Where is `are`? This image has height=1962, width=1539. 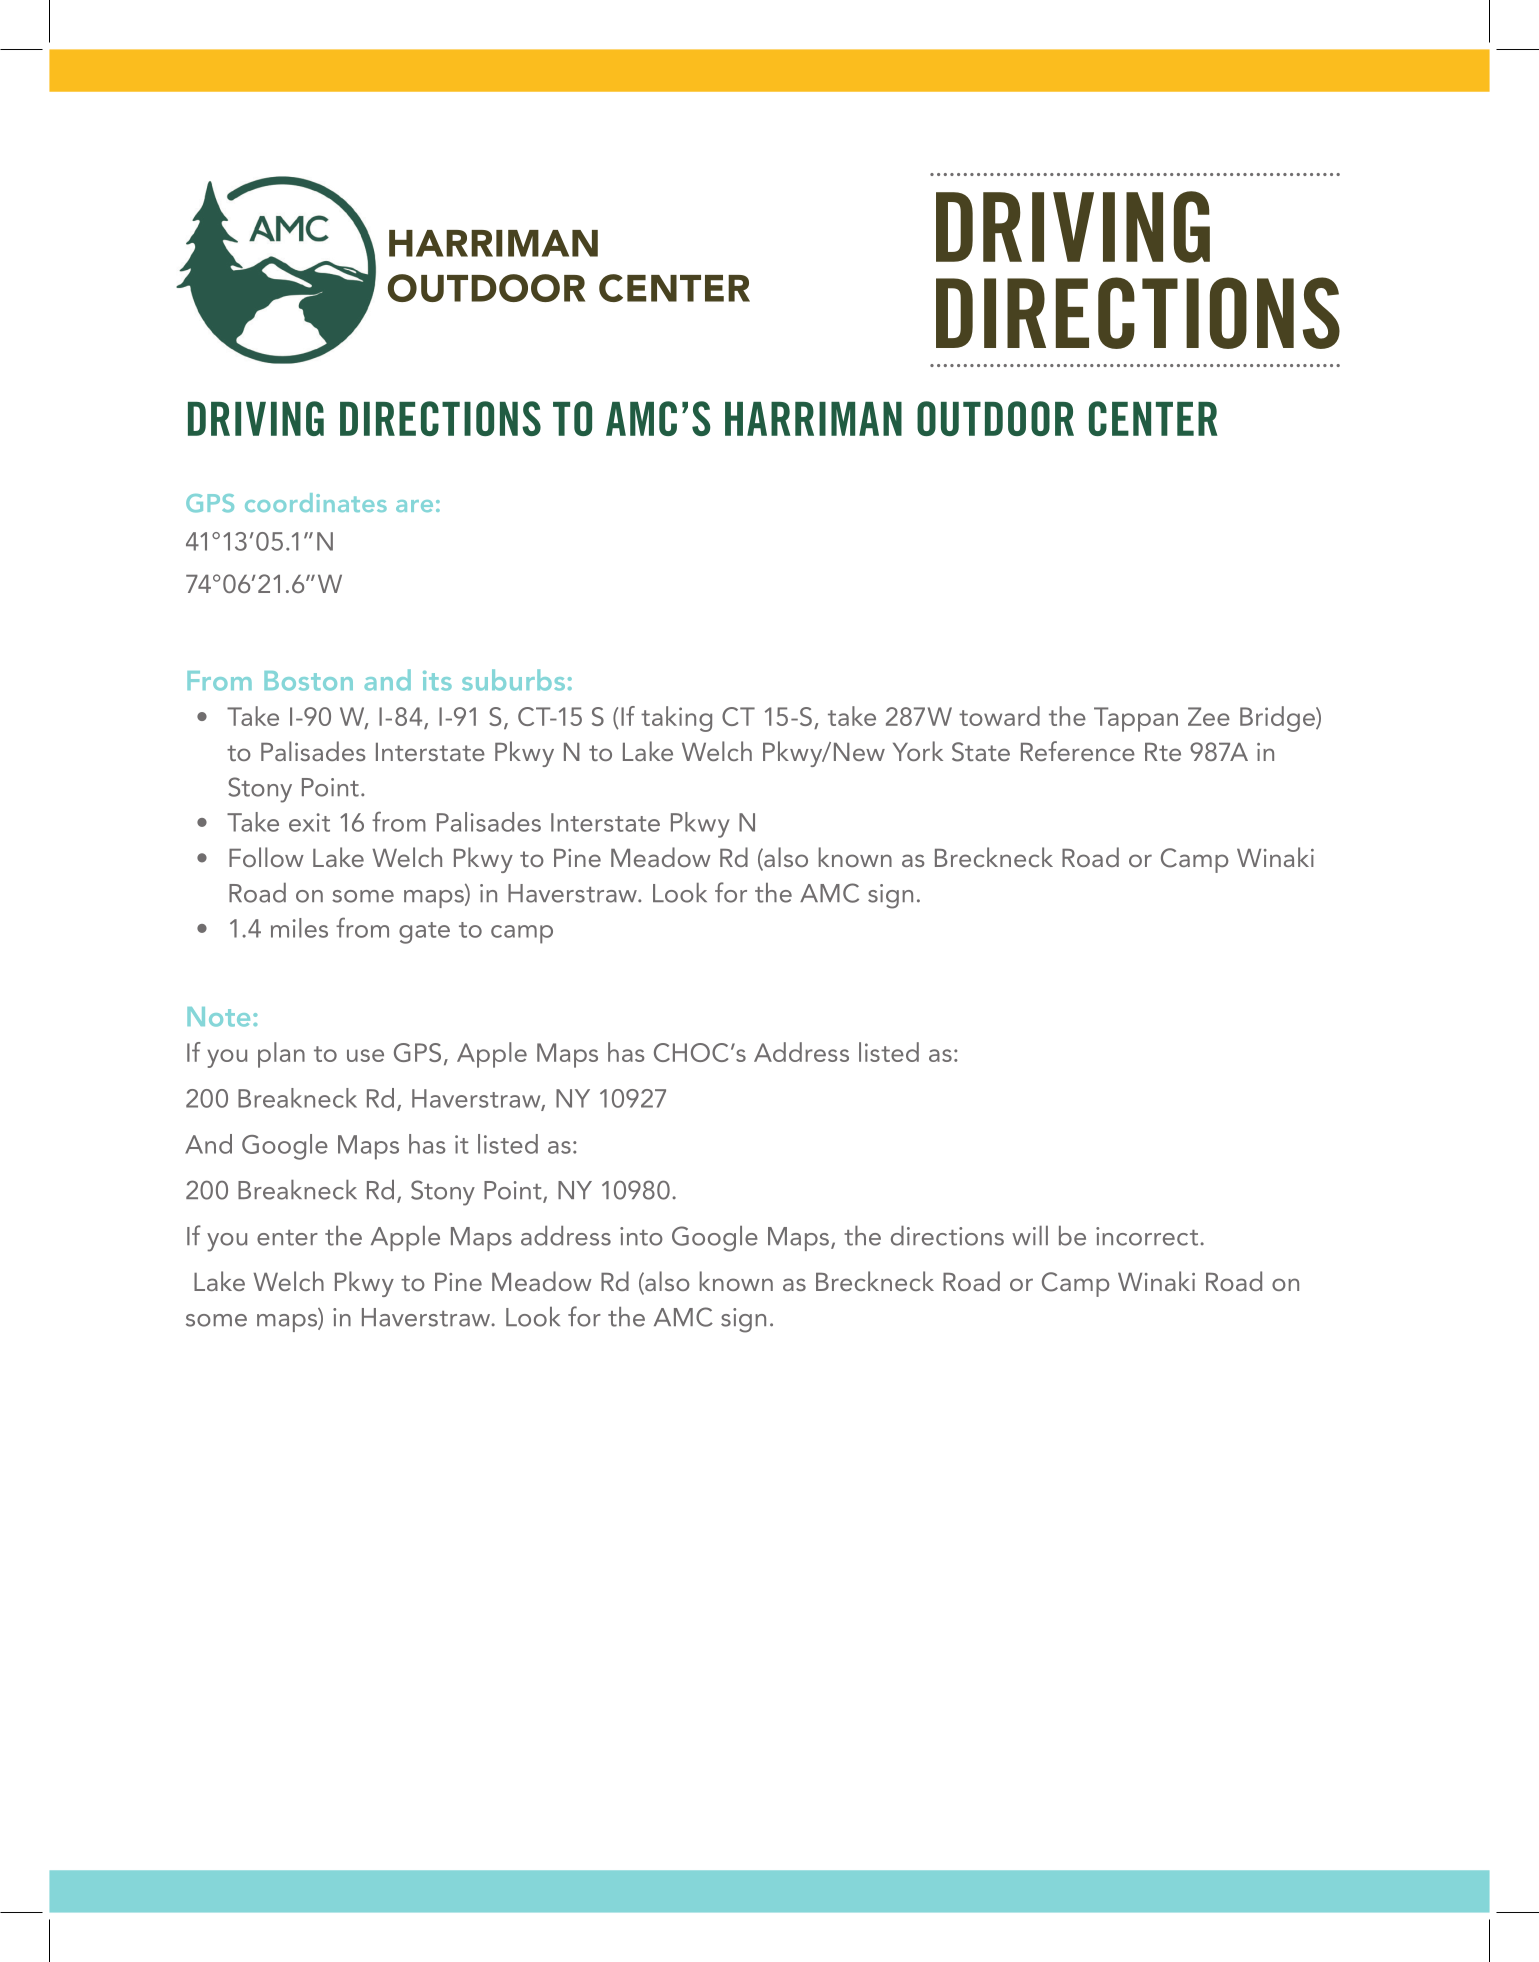
are is located at coordinates (414, 506).
